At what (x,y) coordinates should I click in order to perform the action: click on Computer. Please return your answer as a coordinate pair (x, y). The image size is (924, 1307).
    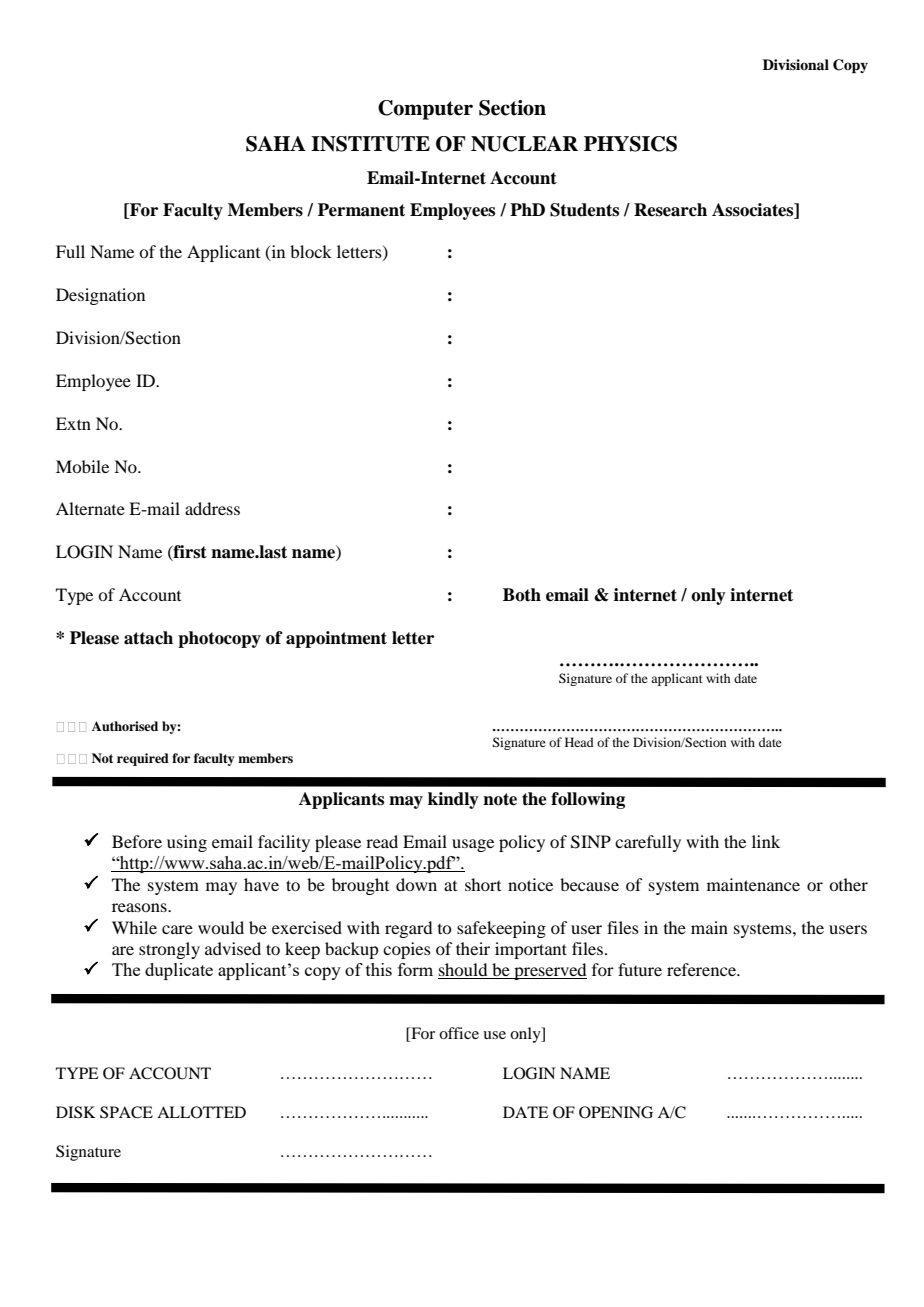
    Looking at the image, I should click on (425, 110).
